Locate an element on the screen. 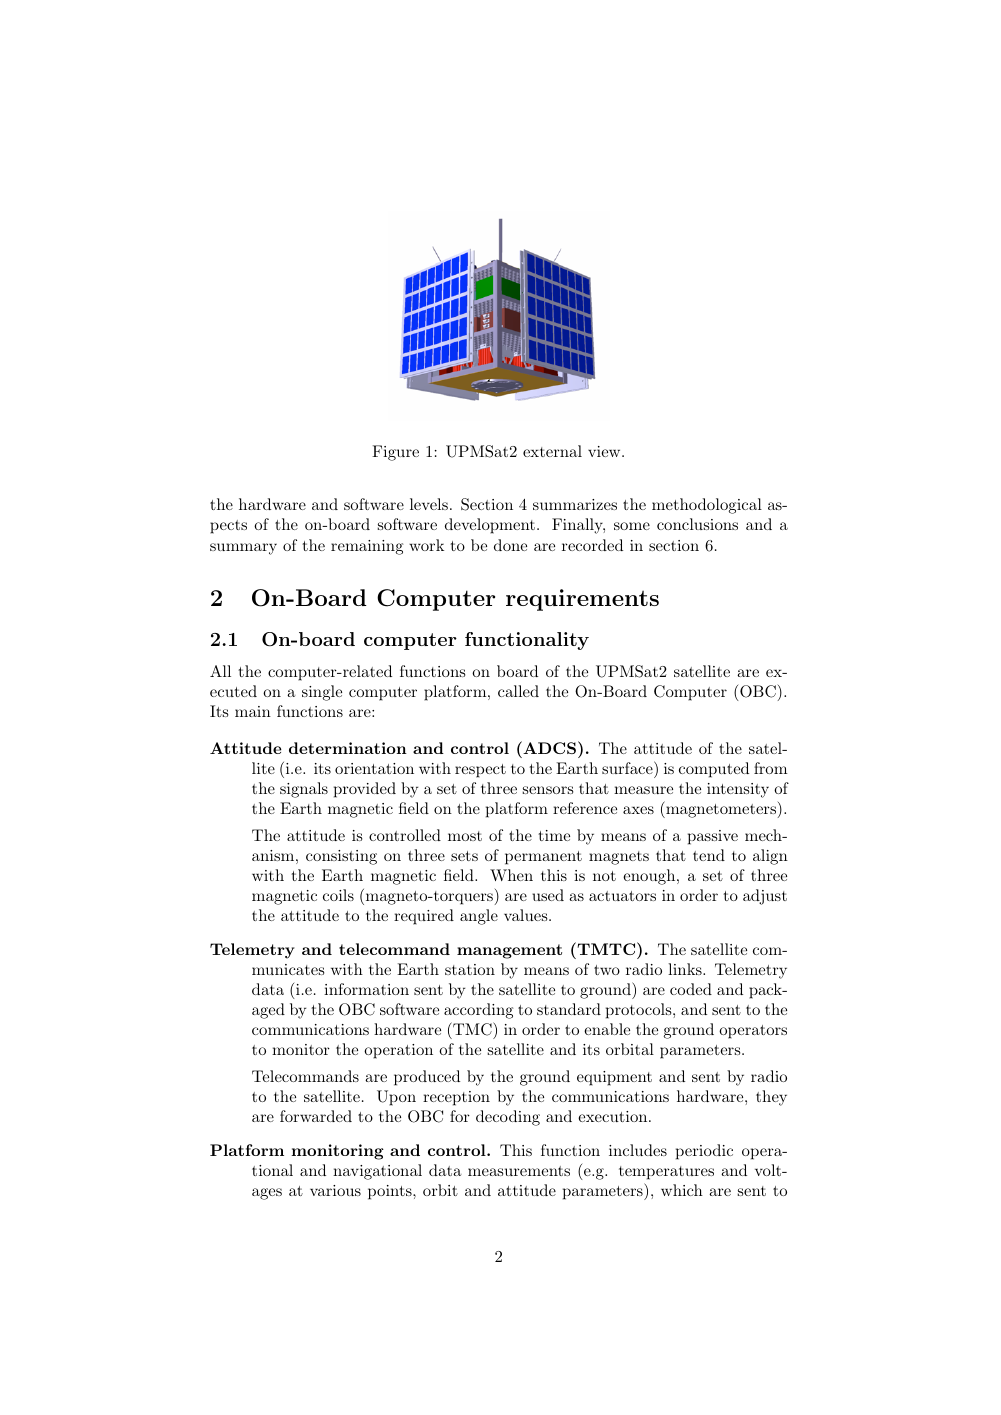 The height and width of the screenshot is (1415, 1001). Figure is located at coordinates (395, 453).
